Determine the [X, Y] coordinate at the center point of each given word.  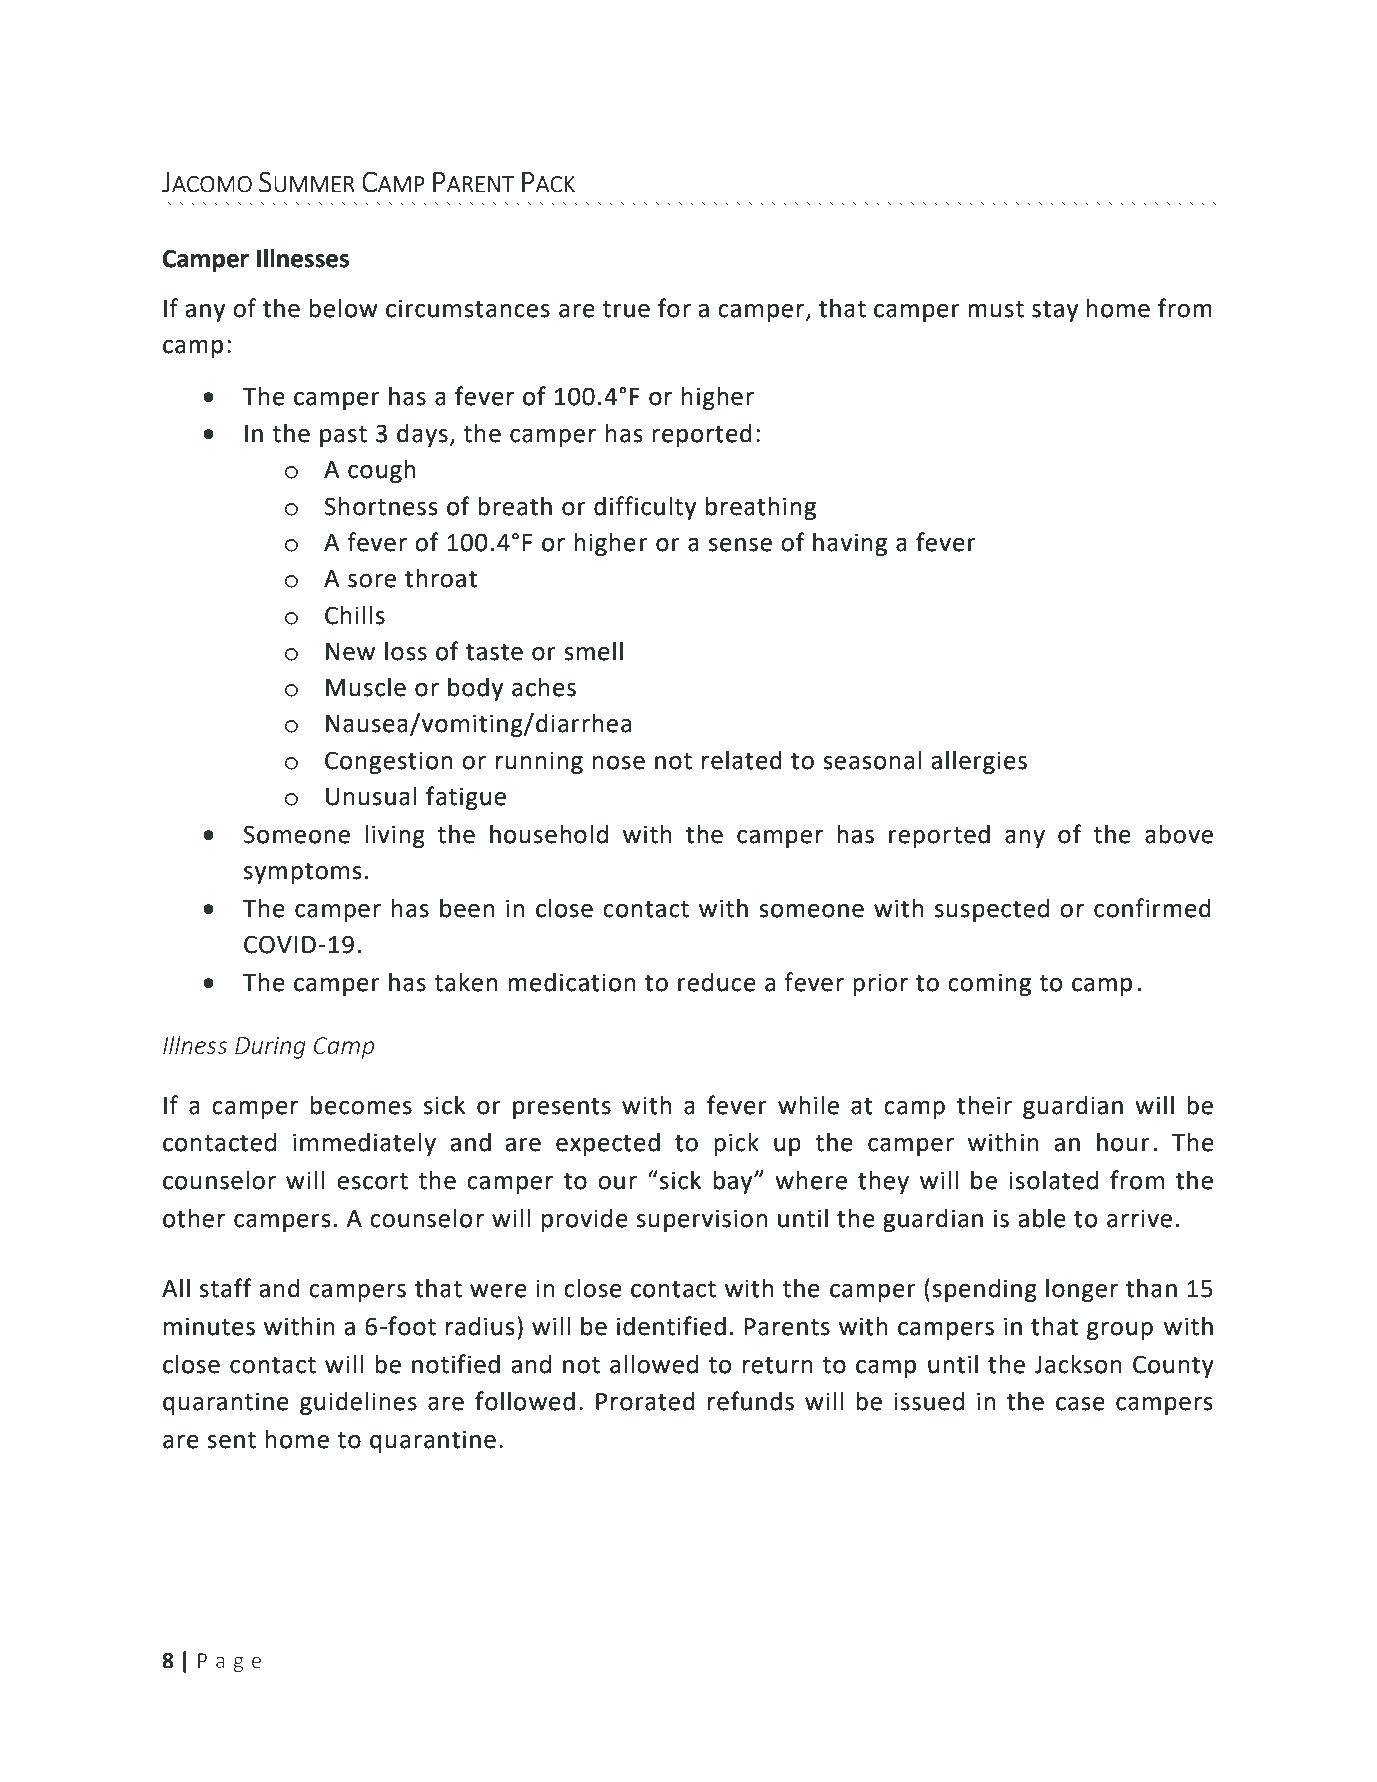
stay [1055, 311]
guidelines [358, 1403]
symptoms [303, 873]
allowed [654, 1364]
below [343, 308]
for [674, 308]
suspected [992, 910]
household [549, 834]
